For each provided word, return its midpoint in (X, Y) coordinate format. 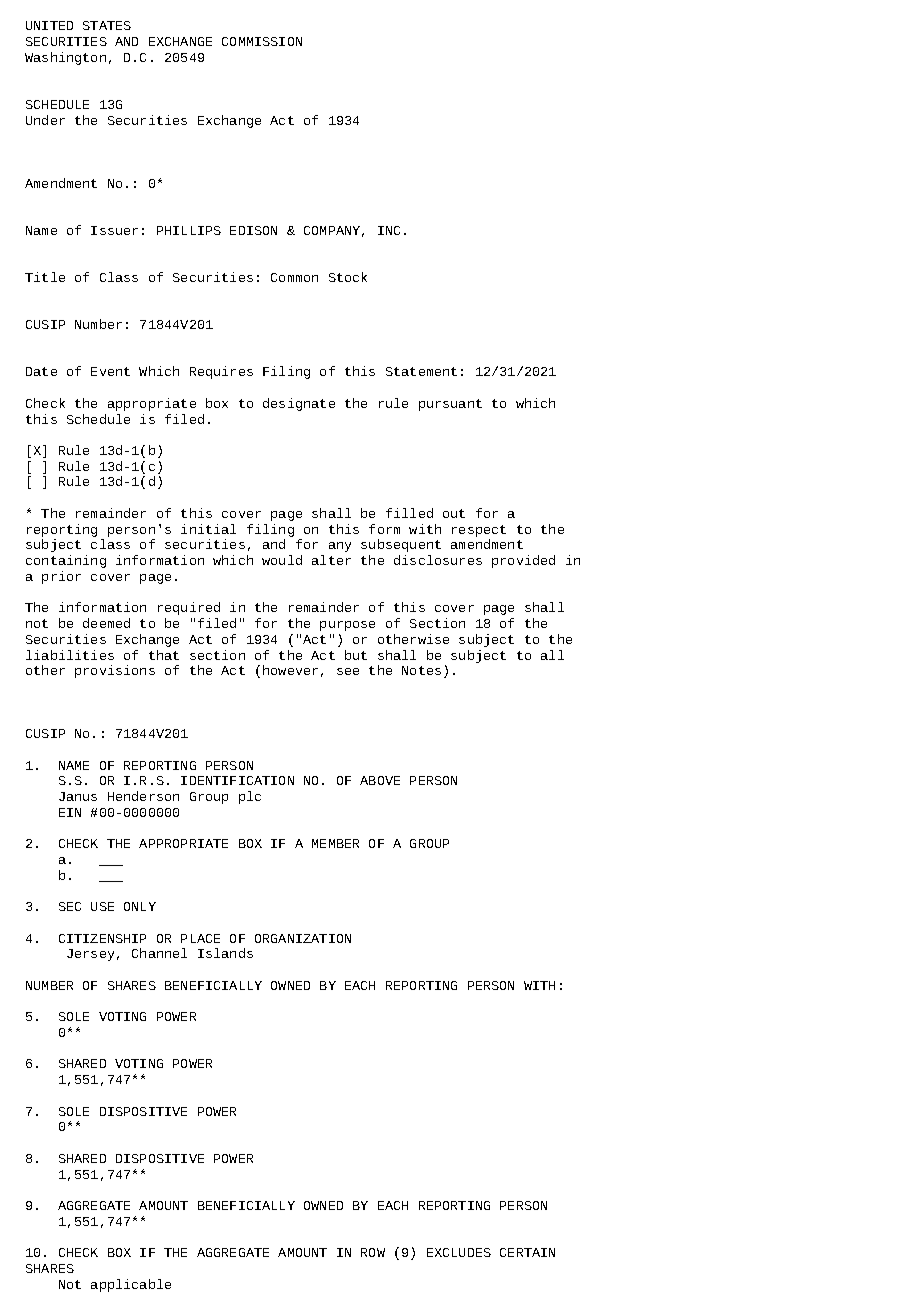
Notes (421, 670)
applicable (131, 1285)
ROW (373, 1252)
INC (389, 230)
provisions (115, 671)
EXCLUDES (459, 1252)
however (290, 670)
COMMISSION (262, 41)
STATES (107, 25)
